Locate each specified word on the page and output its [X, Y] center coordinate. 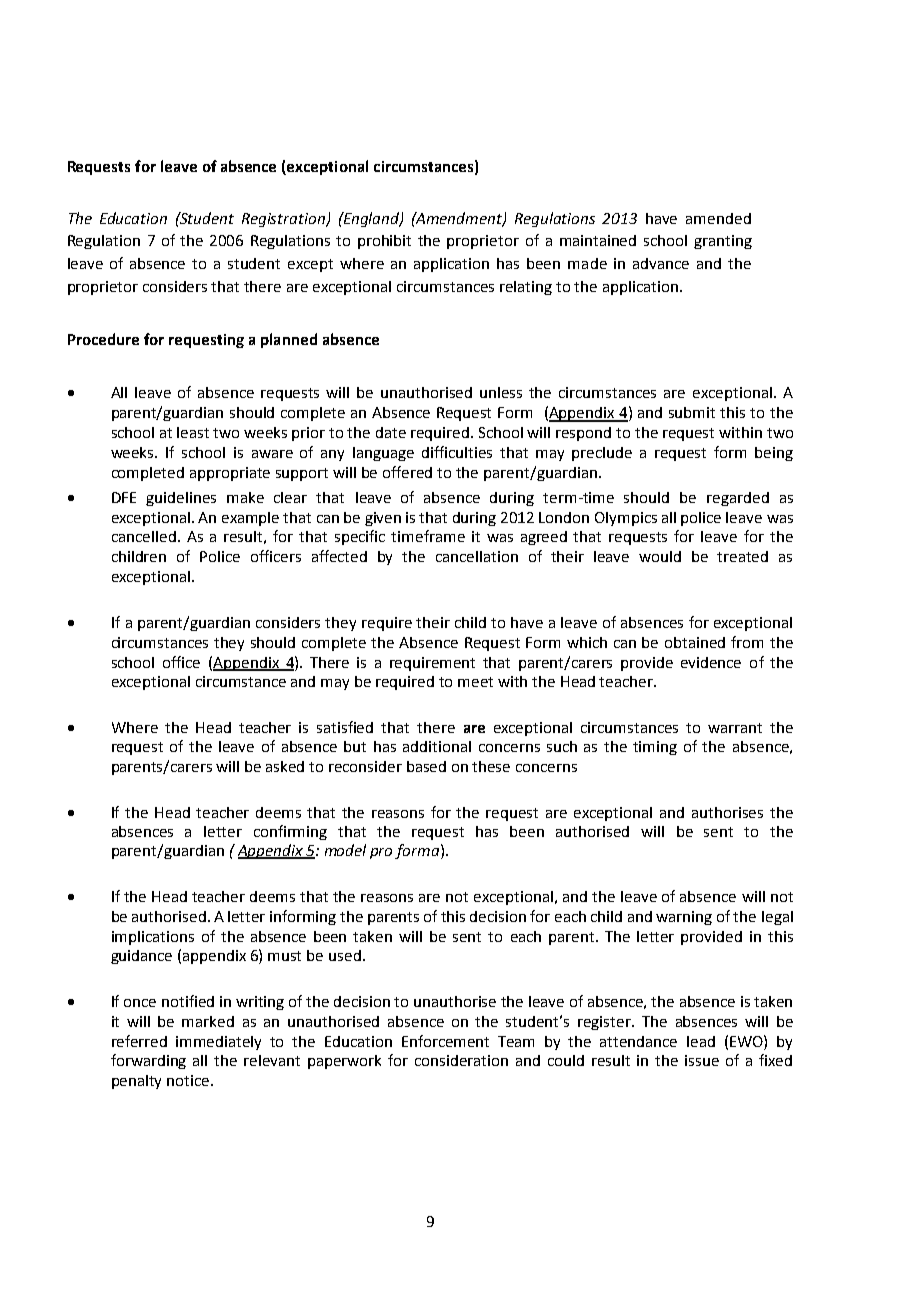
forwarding [148, 1061]
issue [702, 1060]
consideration [461, 1060]
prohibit [384, 242]
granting [723, 242]
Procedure [103, 339]
